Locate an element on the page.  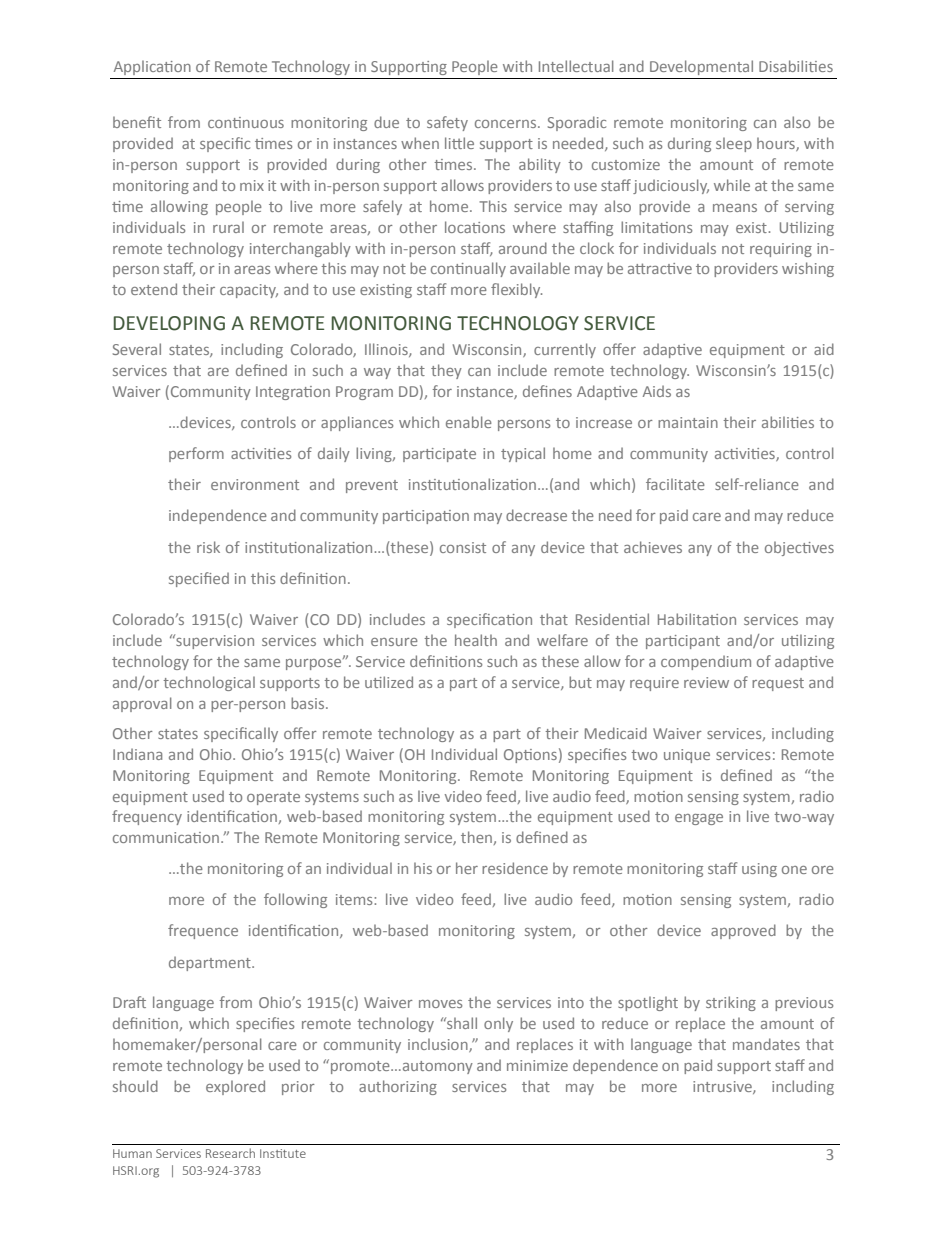
Research is located at coordinates (230, 1153).
